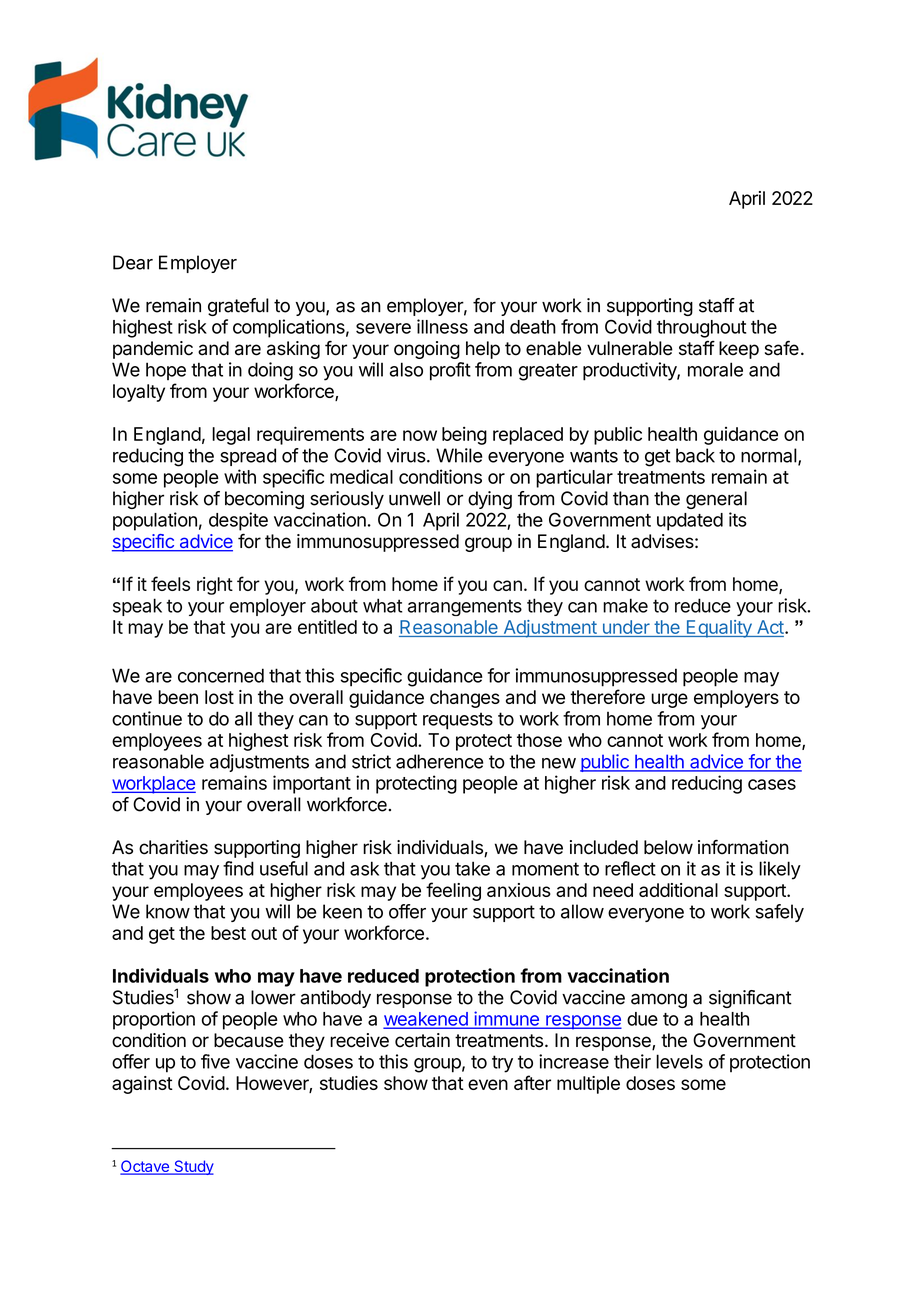 The image size is (924, 1308). What do you see at coordinates (701, 329) in the page?
I see `throughout` at bounding box center [701, 329].
